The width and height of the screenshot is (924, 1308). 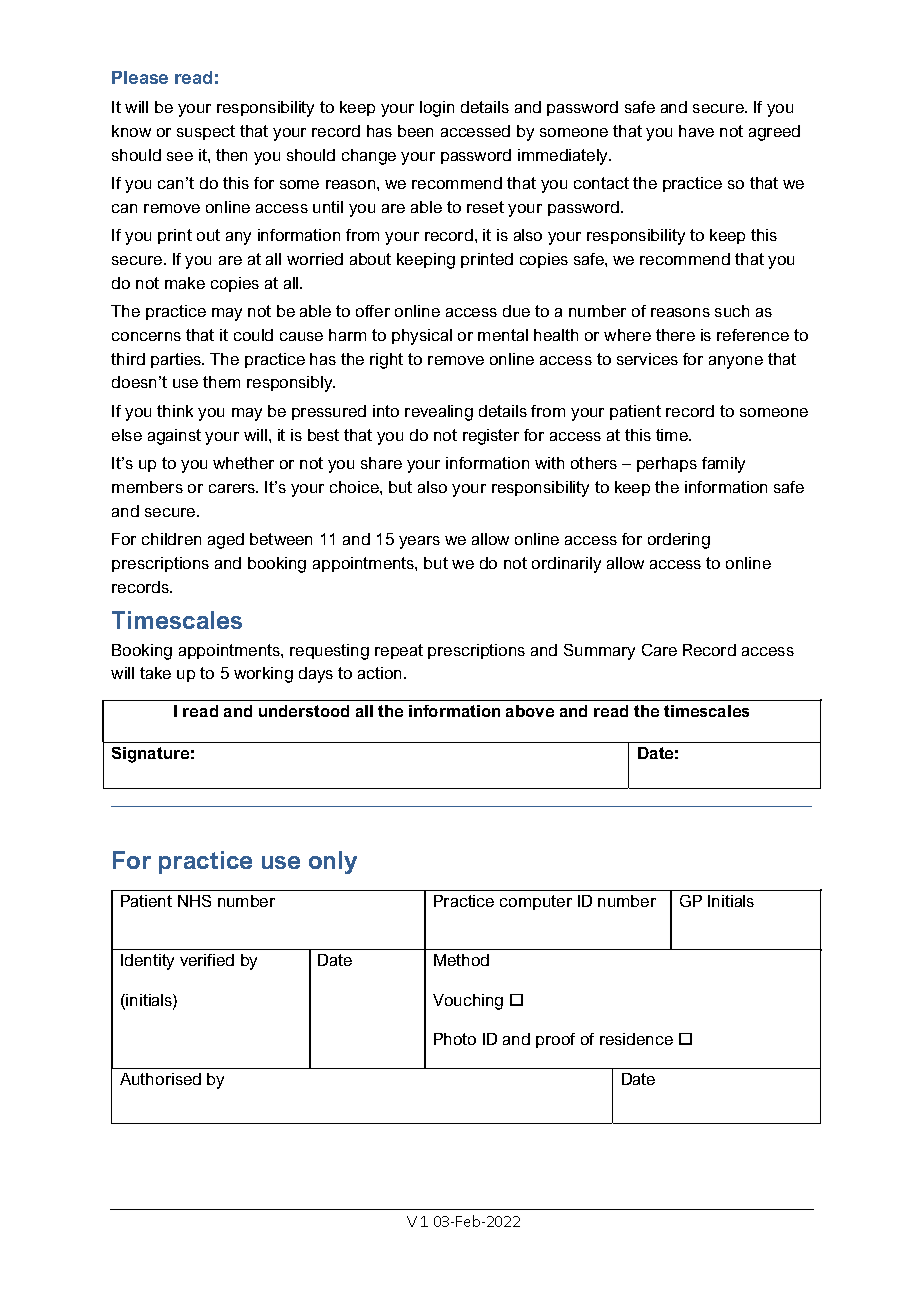 I want to click on login, so click(x=437, y=109).
